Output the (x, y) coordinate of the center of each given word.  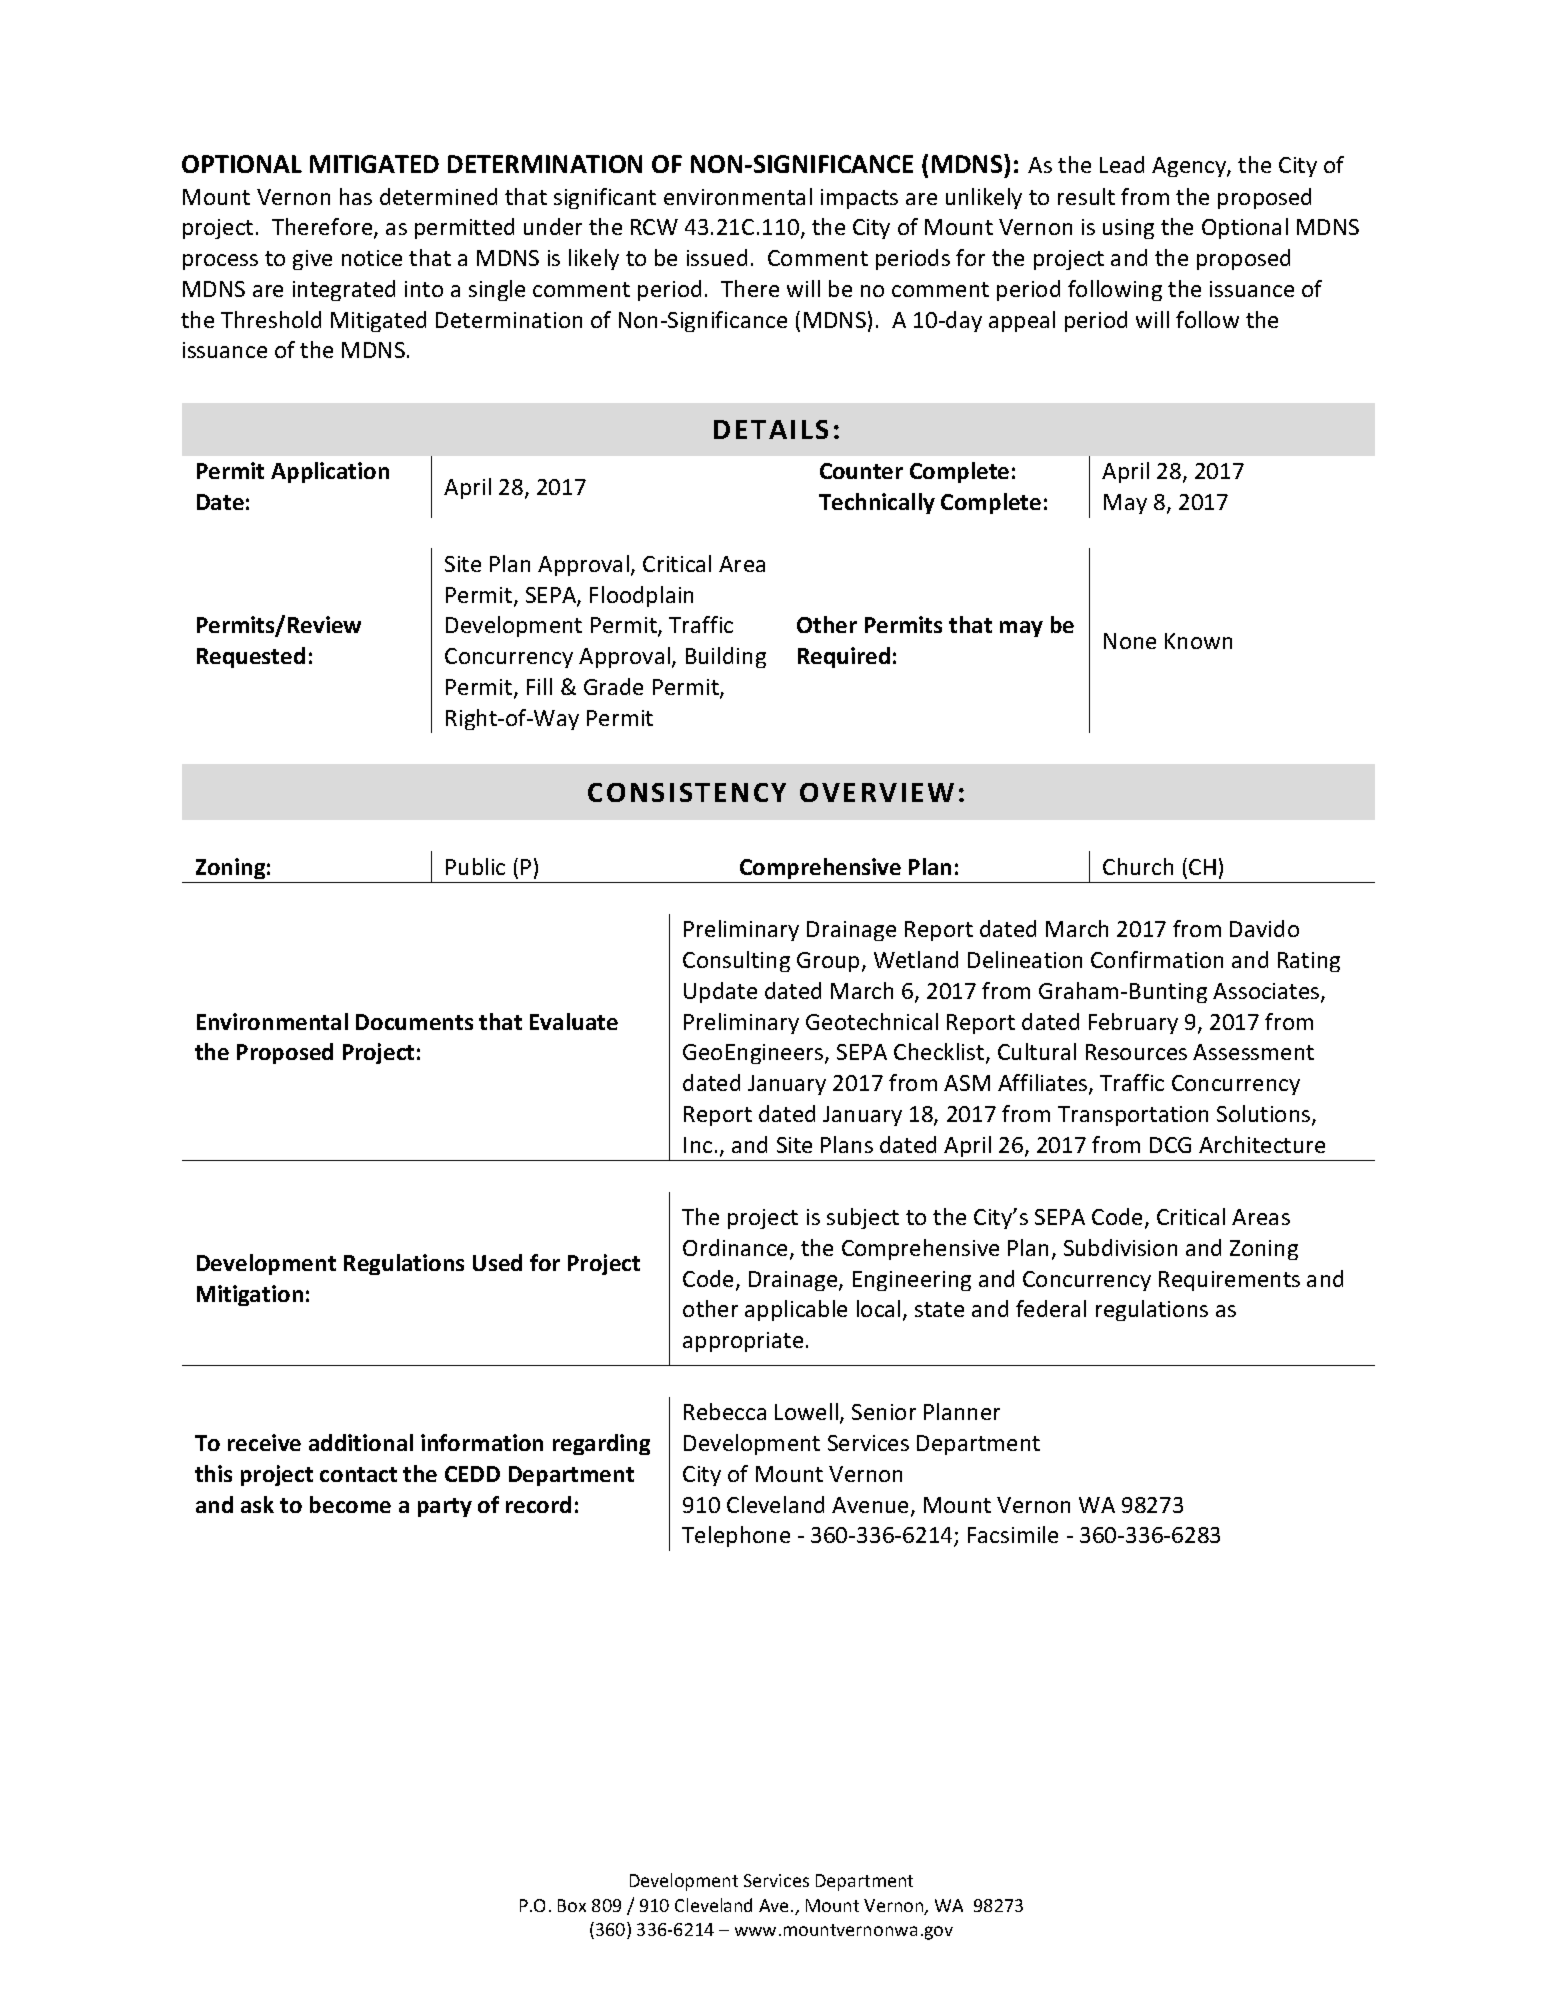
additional (361, 1442)
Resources (1136, 1052)
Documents (414, 1022)
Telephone (736, 1536)
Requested (251, 657)
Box (572, 1905)
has (356, 196)
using (1128, 229)
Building (726, 657)
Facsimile (1013, 1534)
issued (717, 257)
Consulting (736, 961)
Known (1198, 641)
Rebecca (725, 1411)
